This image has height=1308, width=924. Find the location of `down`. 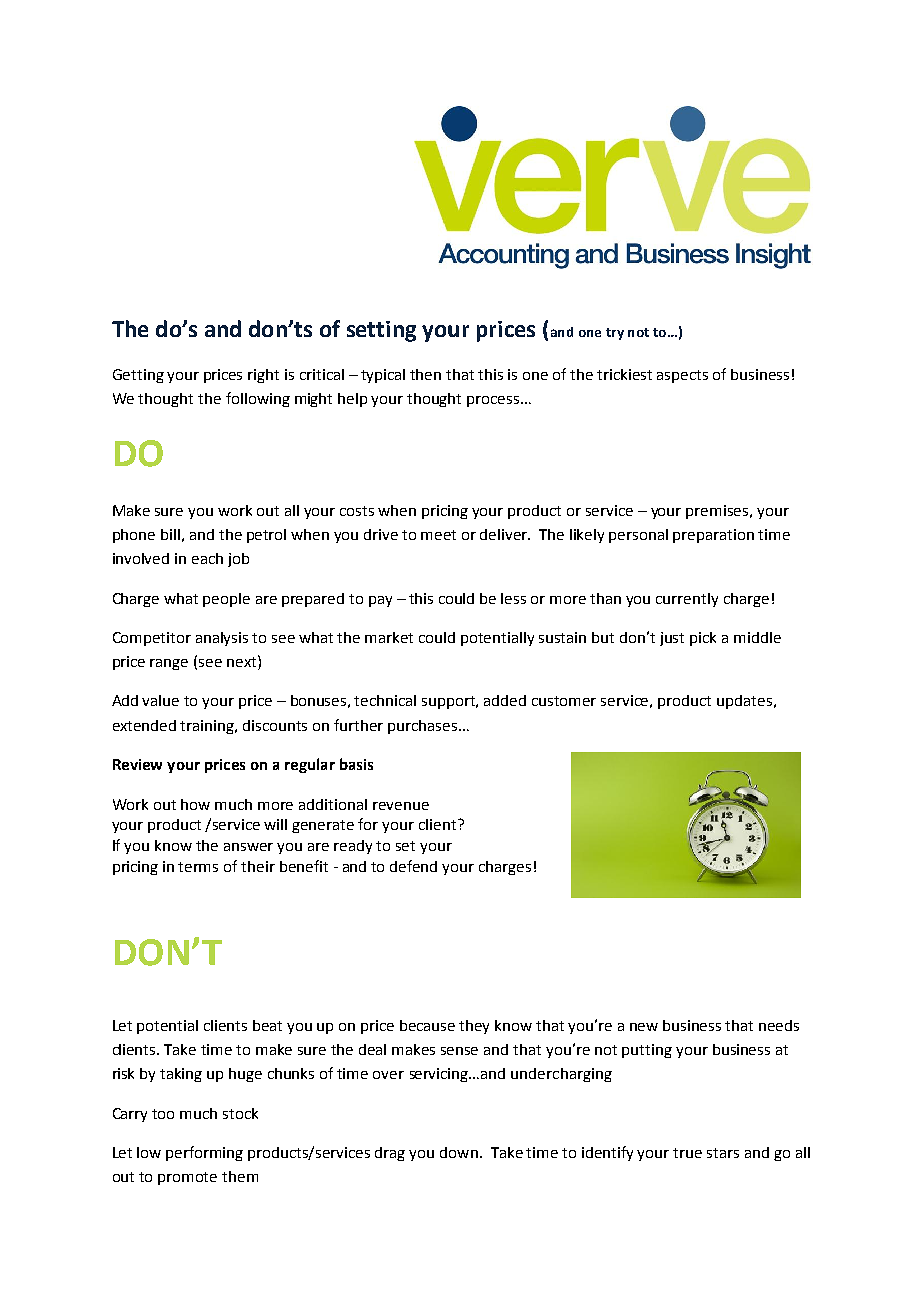

down is located at coordinates (459, 1152).
